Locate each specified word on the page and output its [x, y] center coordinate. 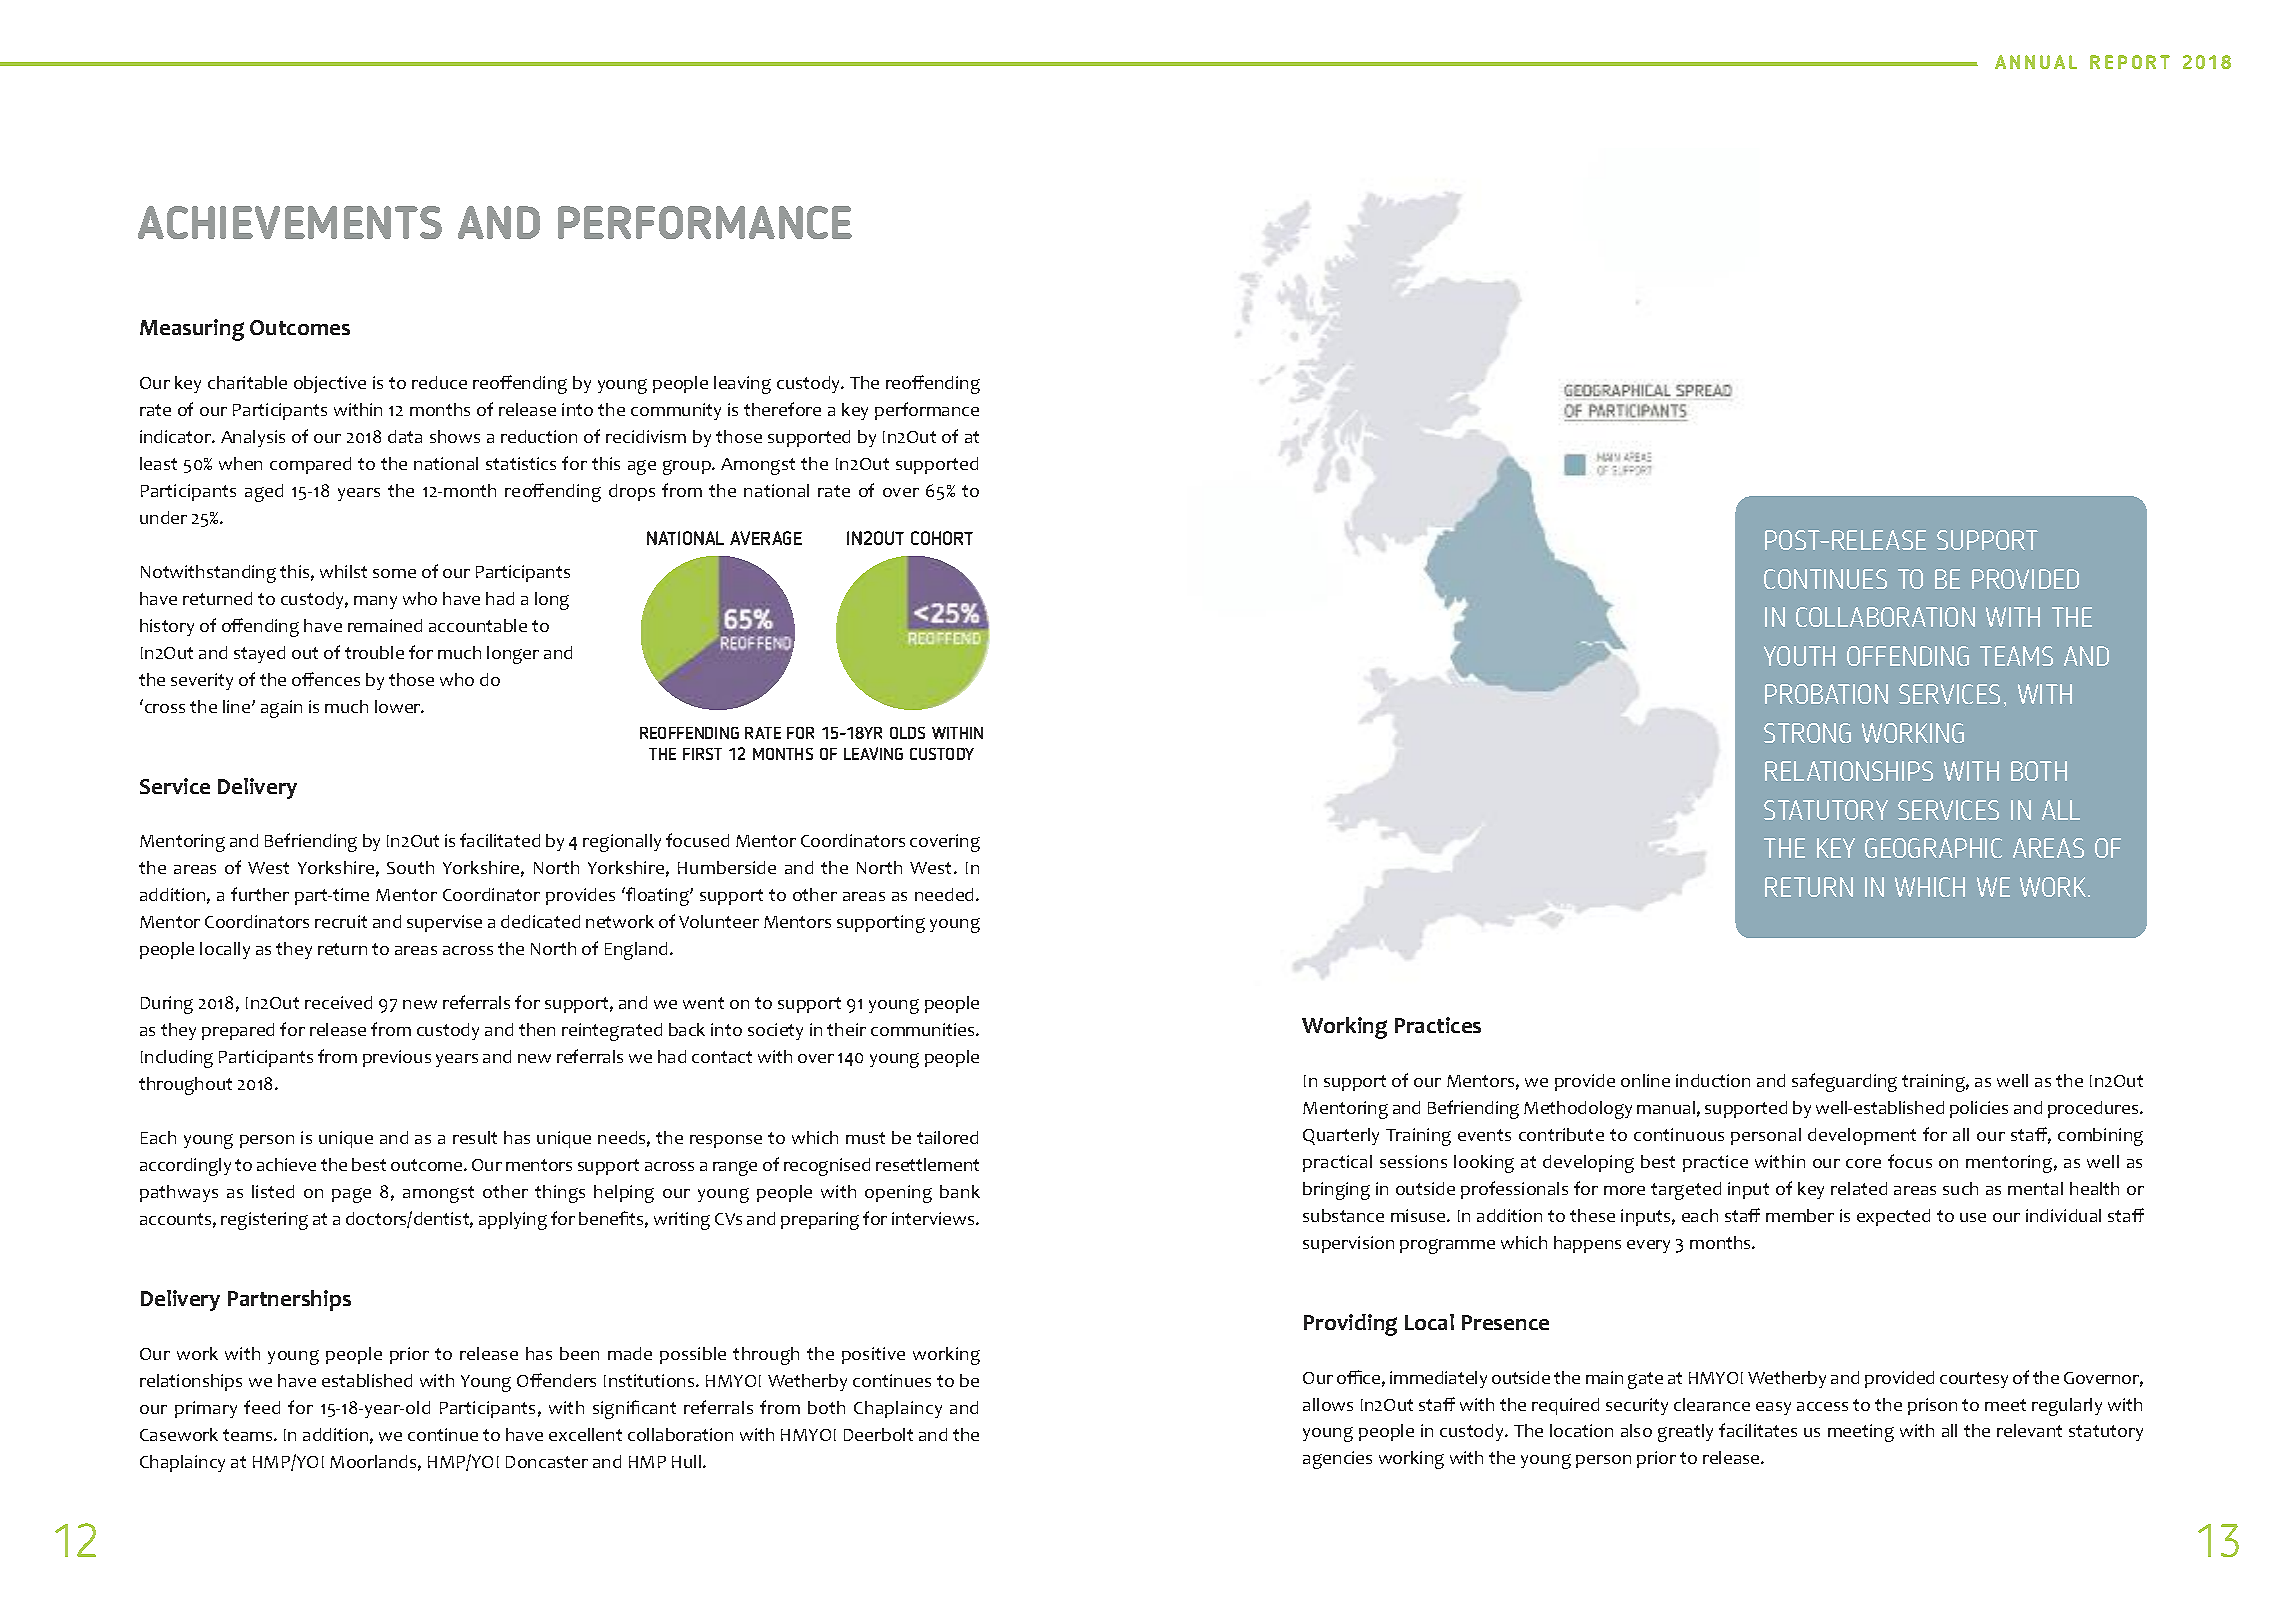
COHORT [942, 538]
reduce [439, 382]
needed [946, 894]
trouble [374, 652]
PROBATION [1826, 694]
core [1863, 1163]
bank [960, 1191]
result [475, 1137]
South [410, 867]
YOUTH [1799, 656]
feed [262, 1407]
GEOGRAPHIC [1933, 848]
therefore [782, 409]
